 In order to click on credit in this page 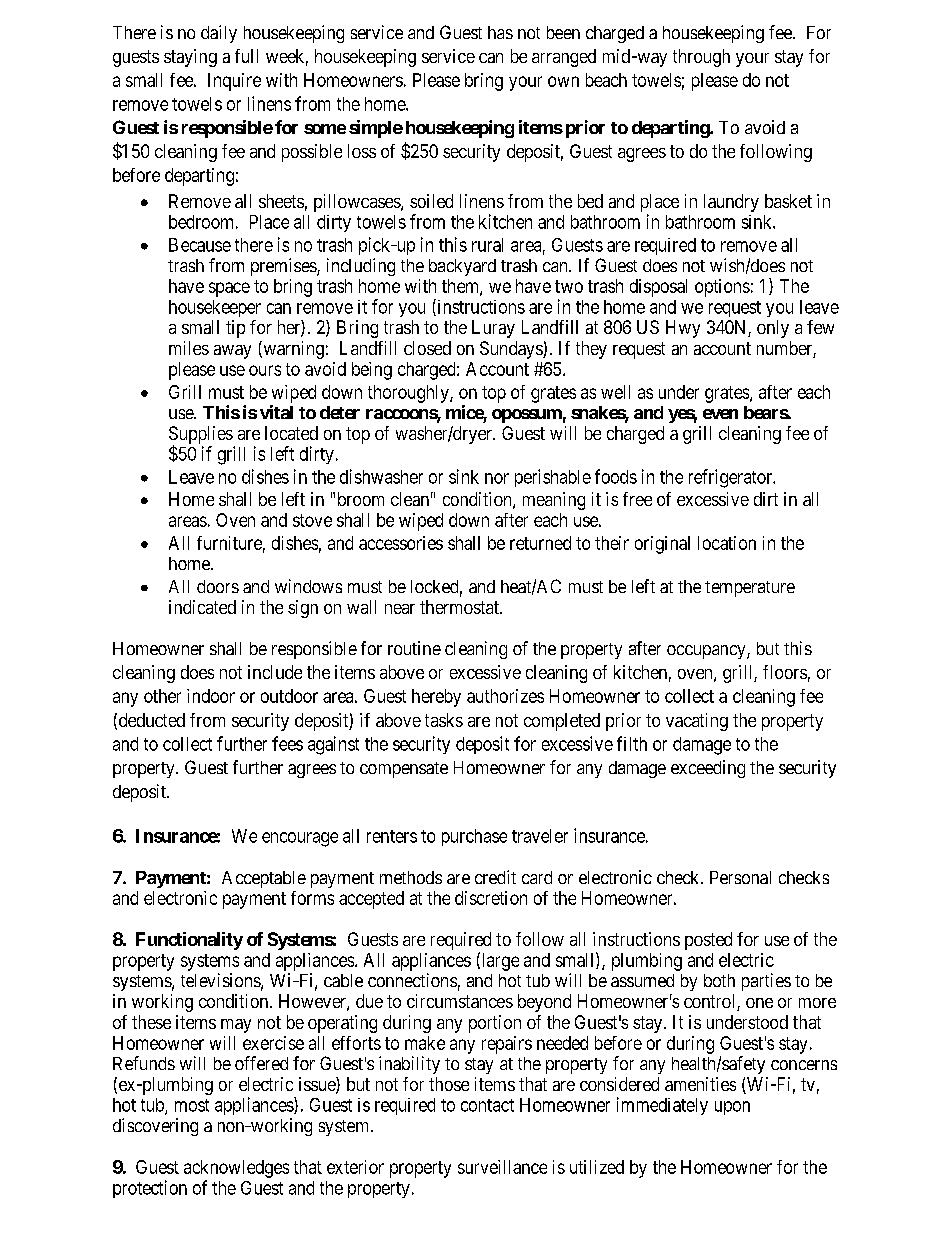, I will do `click(495, 877)`.
